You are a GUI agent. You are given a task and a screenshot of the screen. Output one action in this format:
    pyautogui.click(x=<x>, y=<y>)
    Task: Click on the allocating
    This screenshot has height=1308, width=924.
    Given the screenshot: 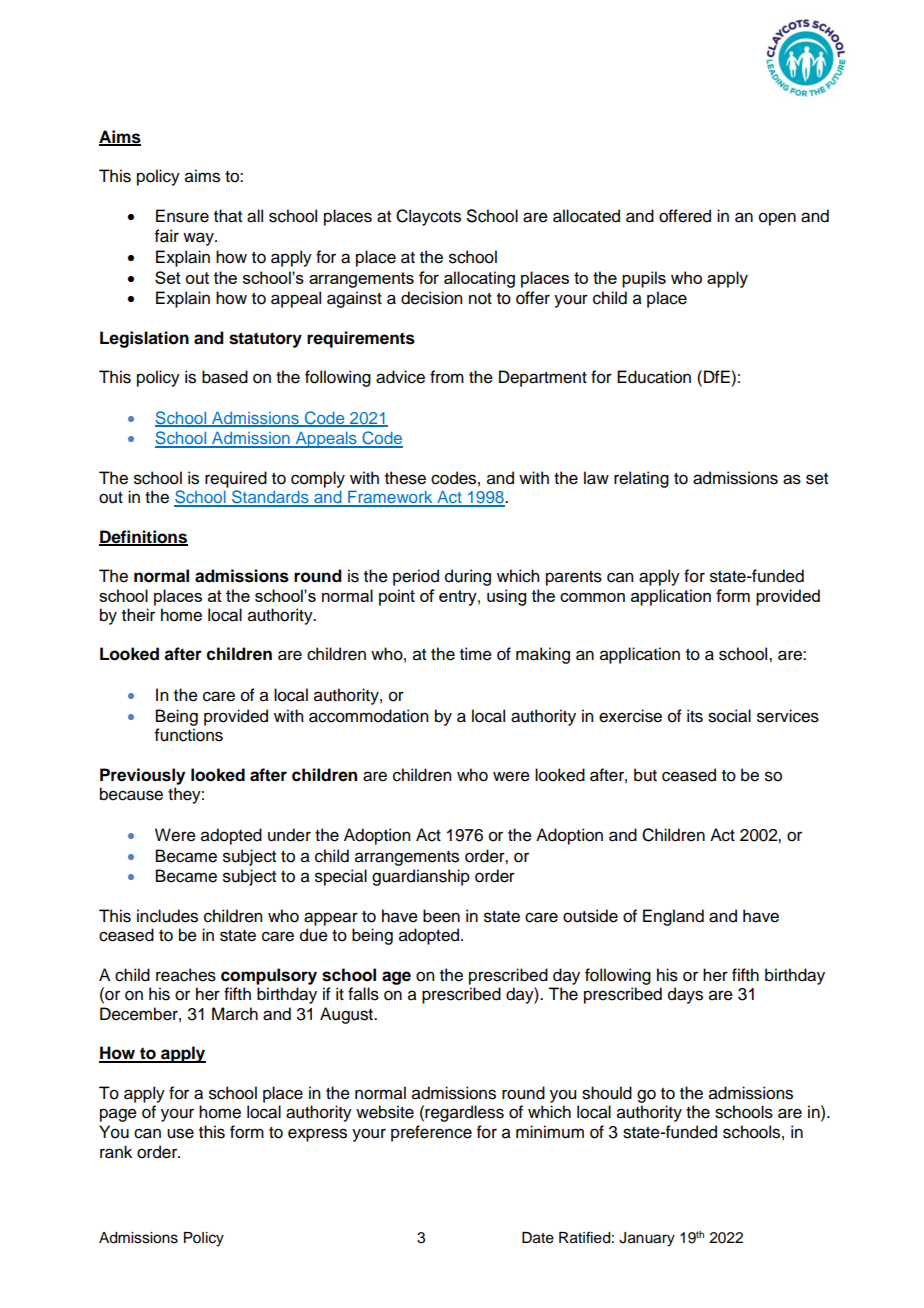 What is the action you would take?
    pyautogui.click(x=479, y=279)
